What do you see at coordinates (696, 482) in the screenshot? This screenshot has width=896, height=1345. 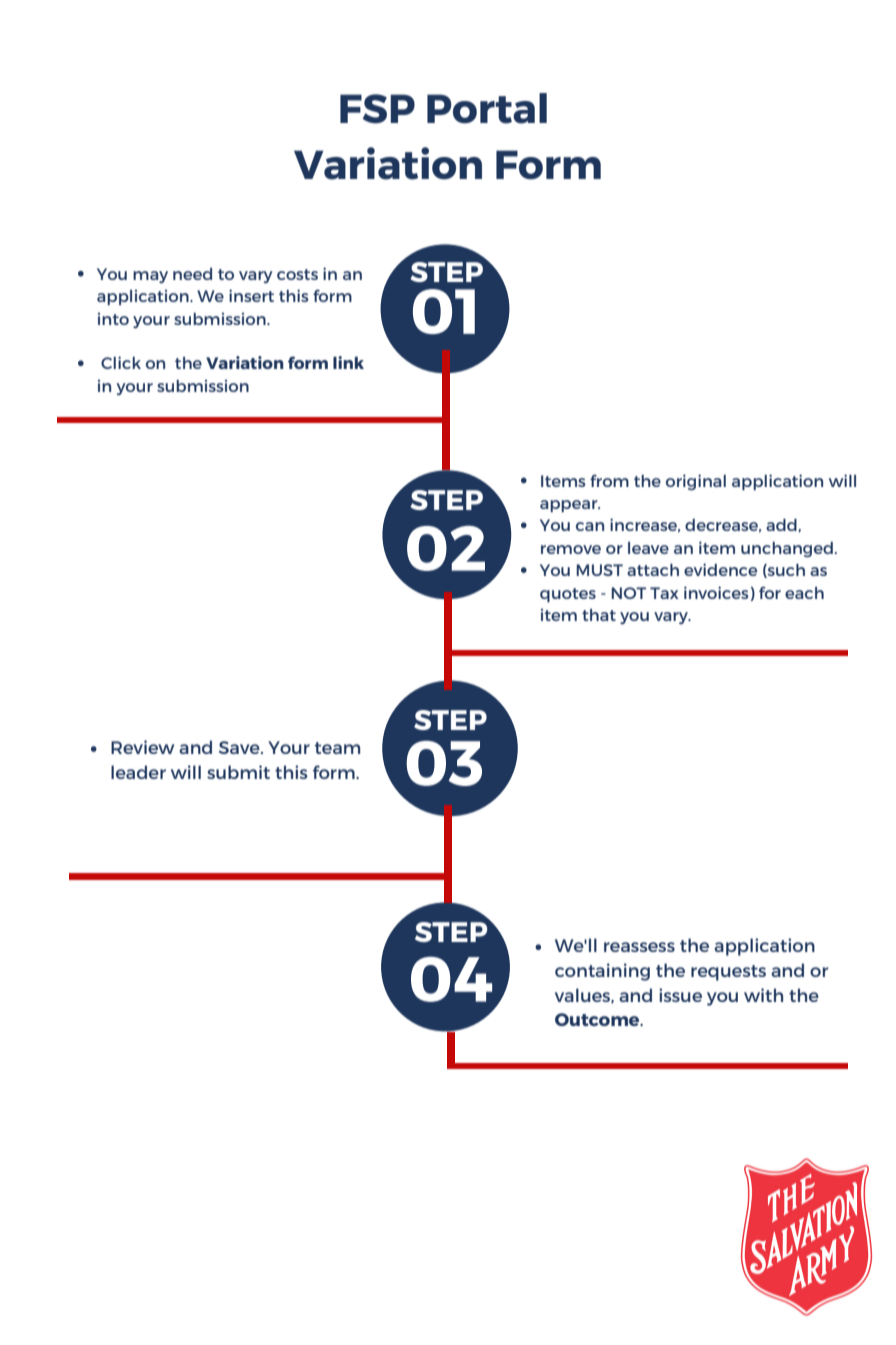 I see `original` at bounding box center [696, 482].
